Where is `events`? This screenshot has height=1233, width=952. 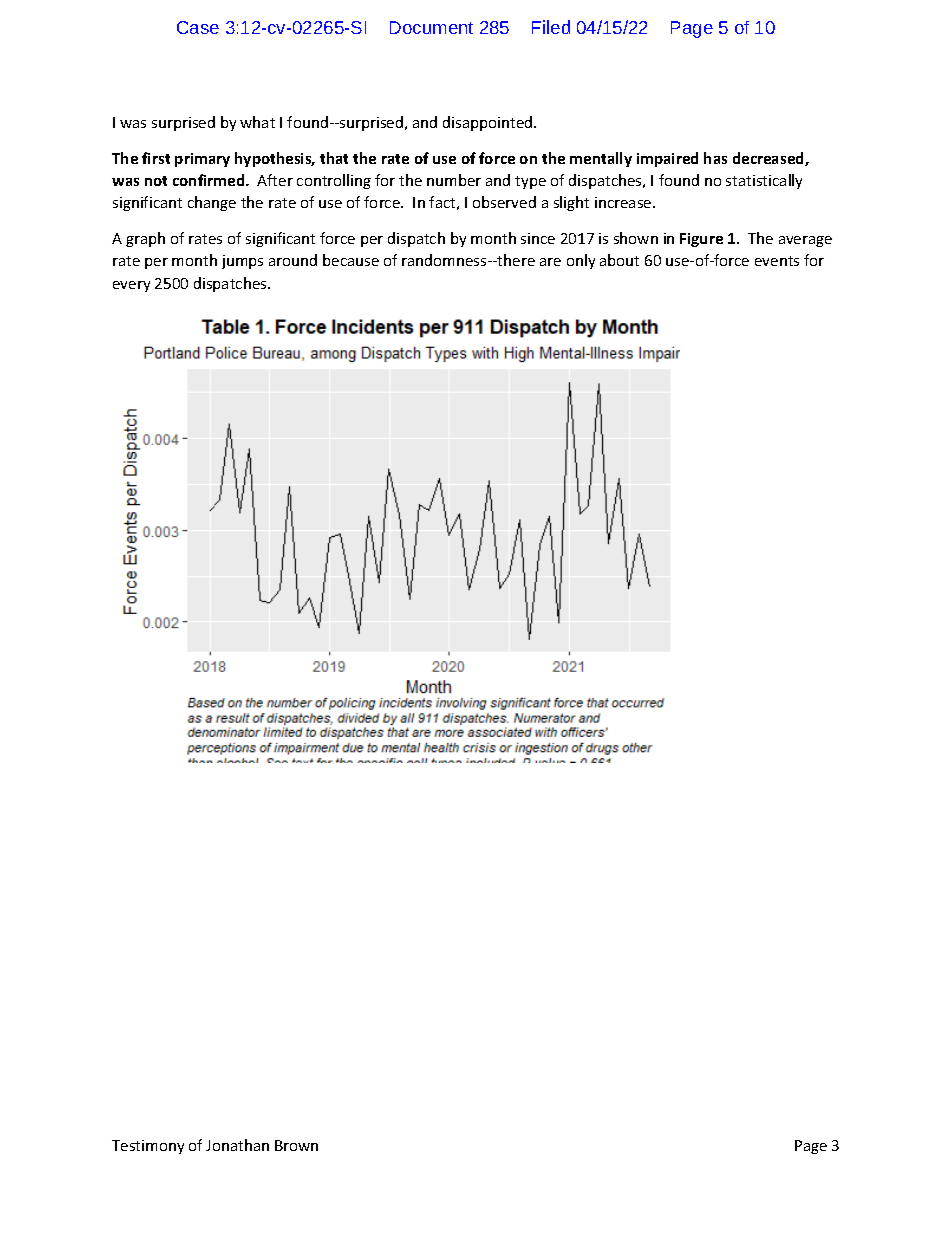
events is located at coordinates (777, 261).
